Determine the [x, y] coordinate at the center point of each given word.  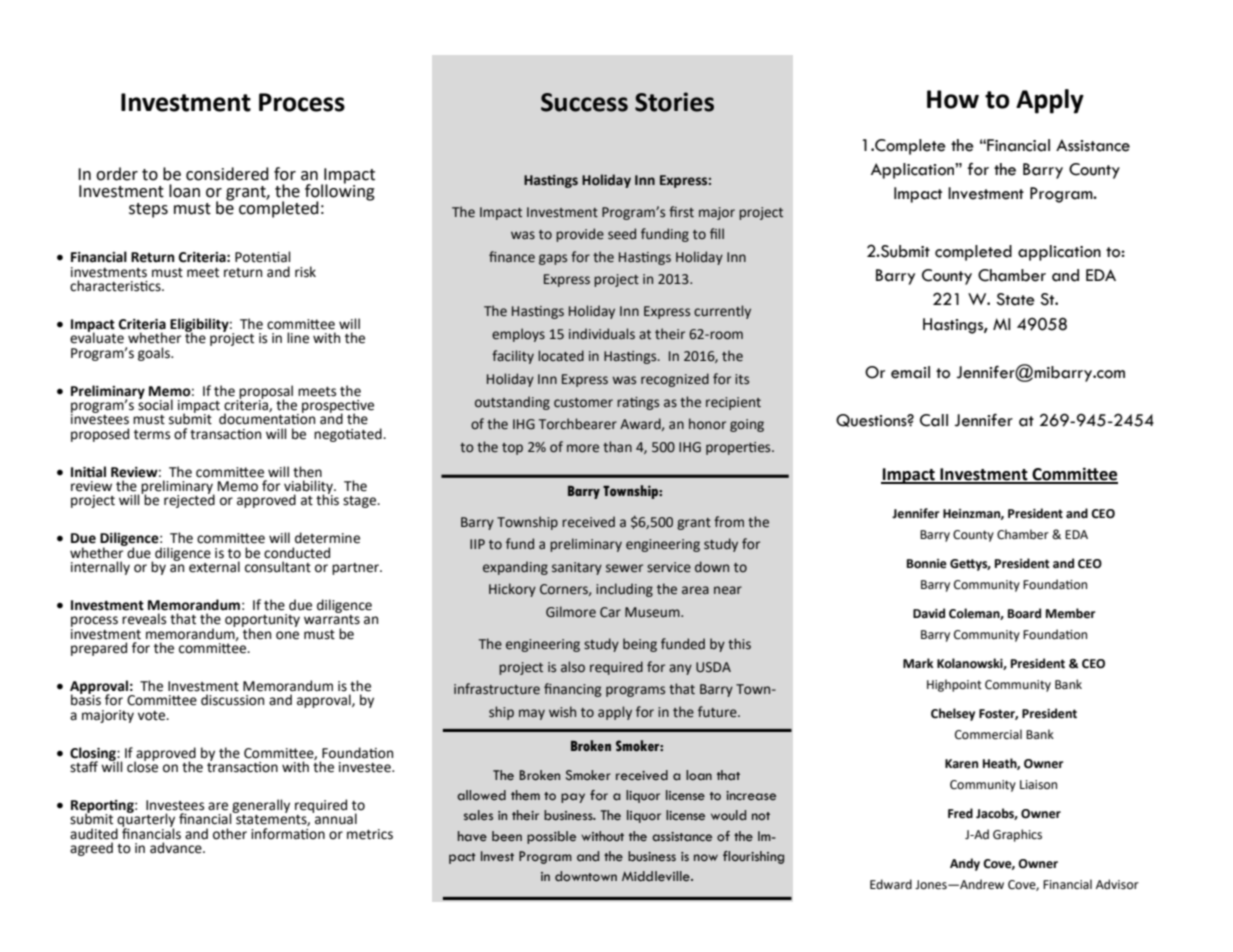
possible [551, 837]
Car [610, 612]
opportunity [262, 622]
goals [155, 354]
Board [1024, 613]
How [953, 99]
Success [584, 102]
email [910, 372]
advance [177, 848]
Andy [965, 864]
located [561, 356]
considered [227, 174]
